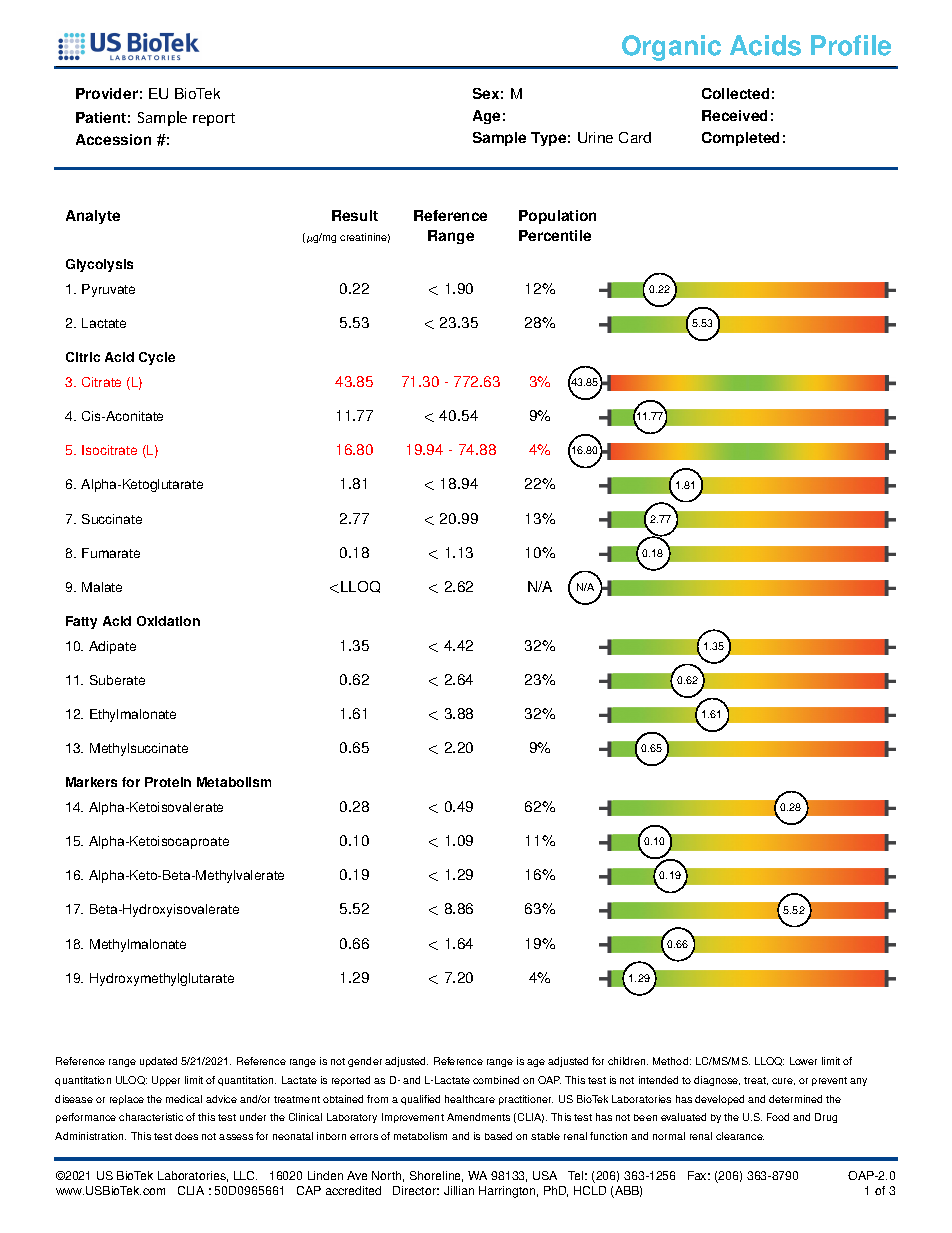 The height and width of the screenshot is (1233, 952). I want to click on Provider, so click(107, 93).
